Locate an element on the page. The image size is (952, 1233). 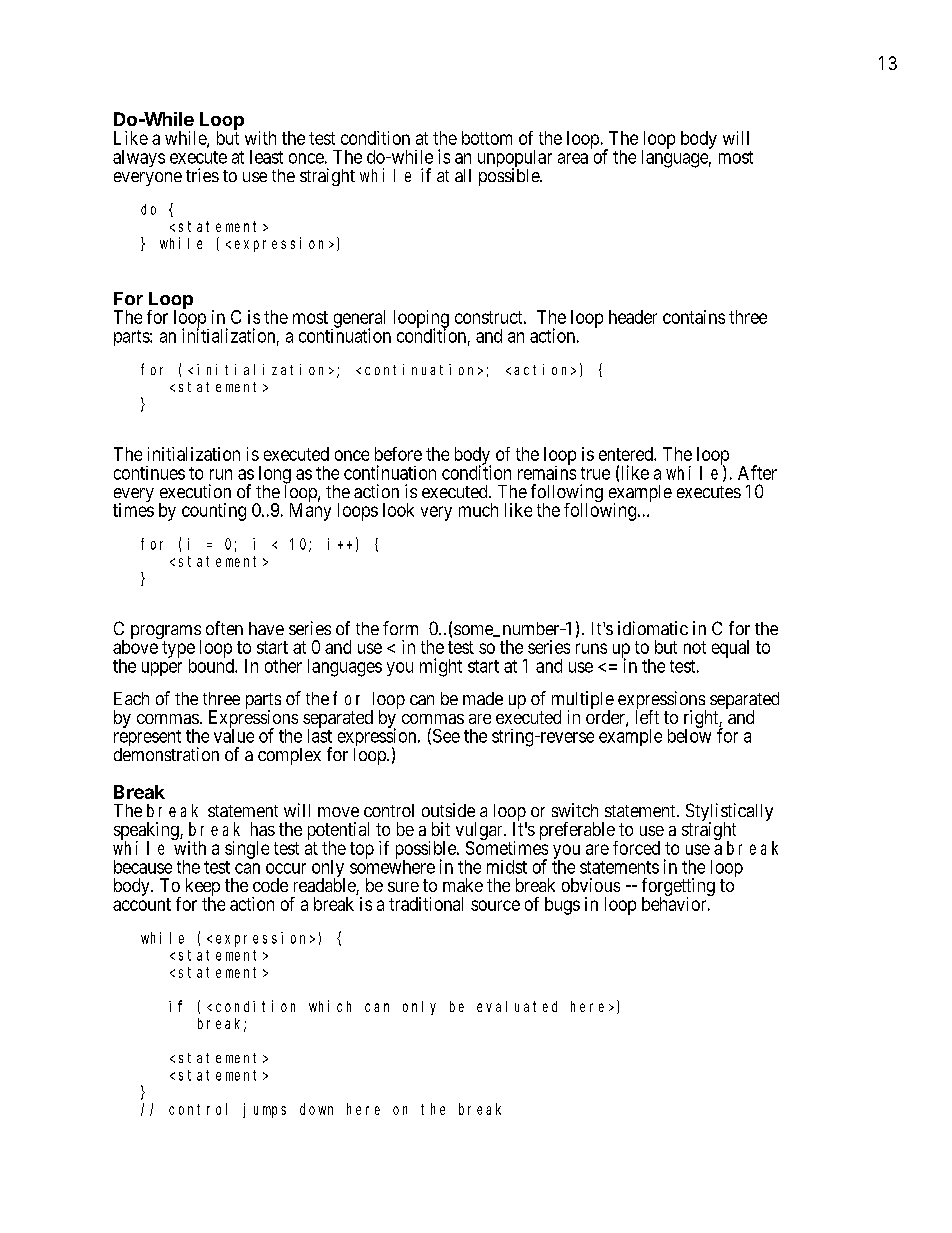
tries is located at coordinates (202, 175).
